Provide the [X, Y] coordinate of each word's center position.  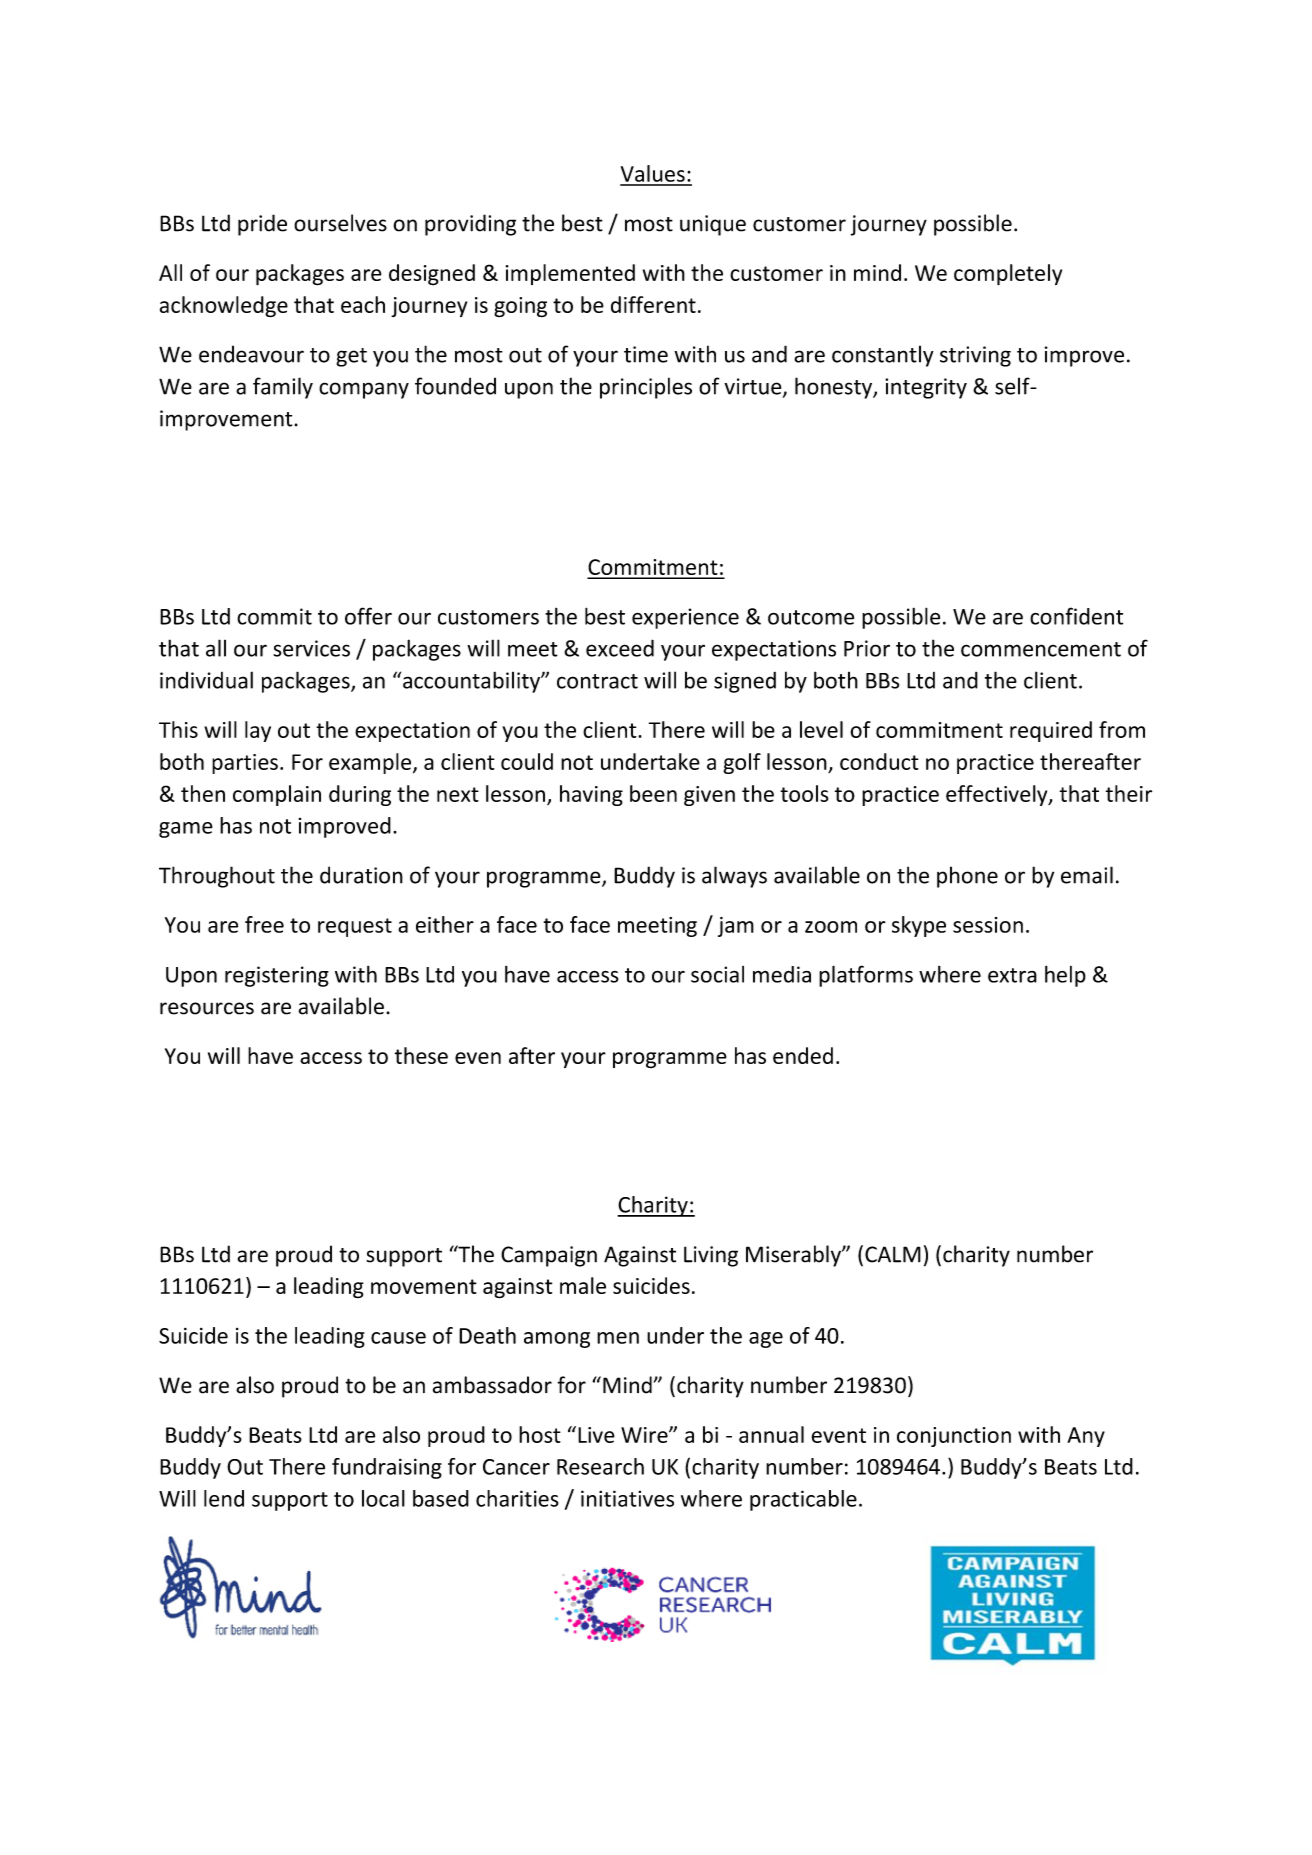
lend [224, 1498]
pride [262, 225]
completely [1008, 275]
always [734, 877]
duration [361, 875]
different [653, 304]
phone [967, 877]
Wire [645, 1435]
